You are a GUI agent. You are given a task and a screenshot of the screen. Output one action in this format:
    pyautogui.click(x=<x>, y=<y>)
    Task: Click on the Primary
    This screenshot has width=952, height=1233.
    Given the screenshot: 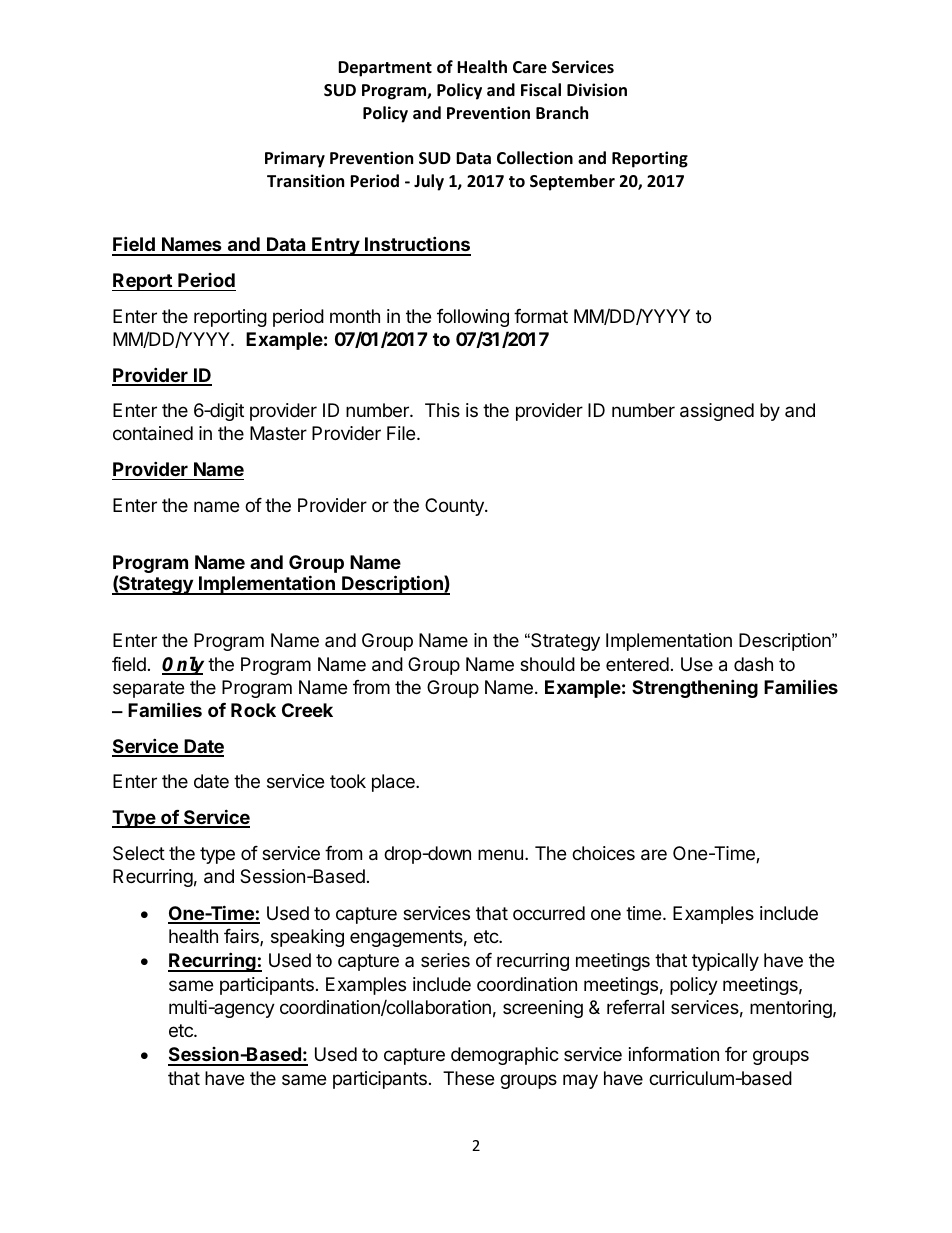 What is the action you would take?
    pyautogui.click(x=295, y=159)
